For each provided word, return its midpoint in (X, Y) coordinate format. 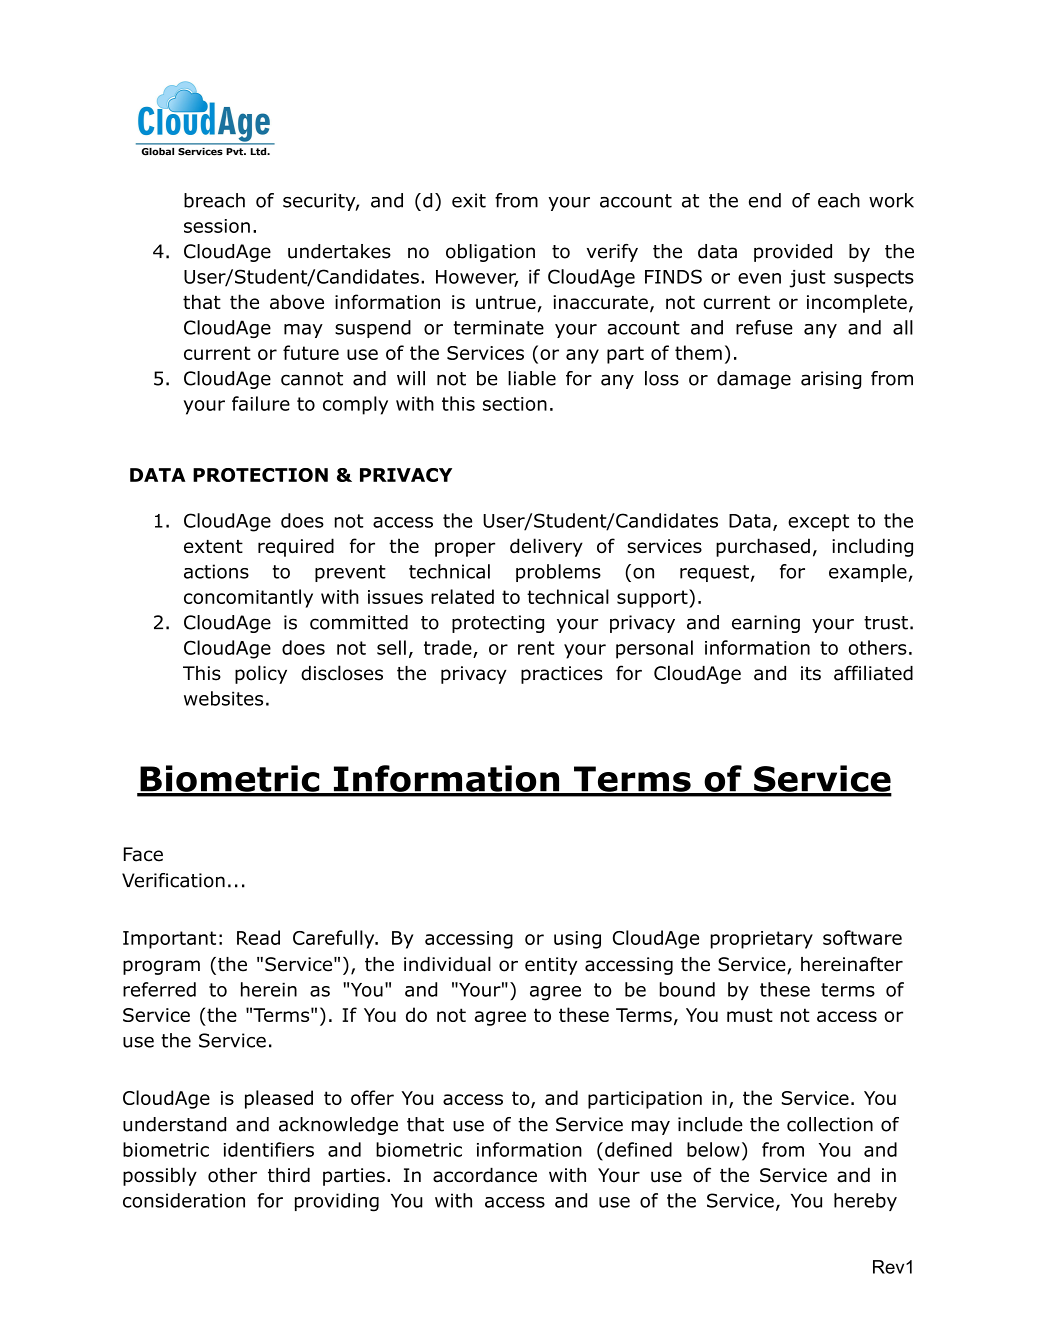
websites (223, 698)
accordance (485, 1175)
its (811, 673)
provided (793, 253)
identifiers (269, 1149)
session (217, 226)
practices (562, 675)
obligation (490, 253)
